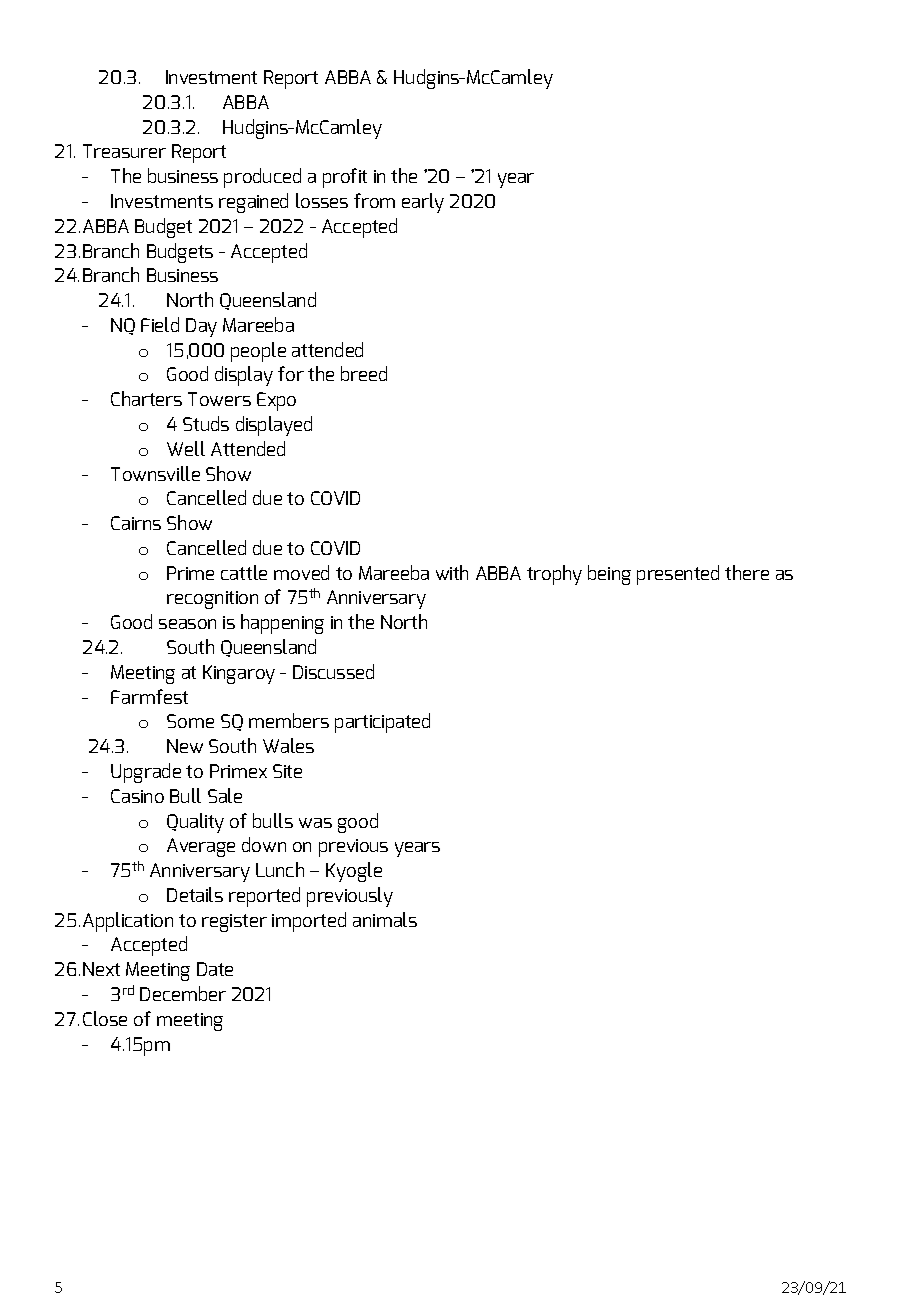  I want to click on Date, so click(215, 969).
